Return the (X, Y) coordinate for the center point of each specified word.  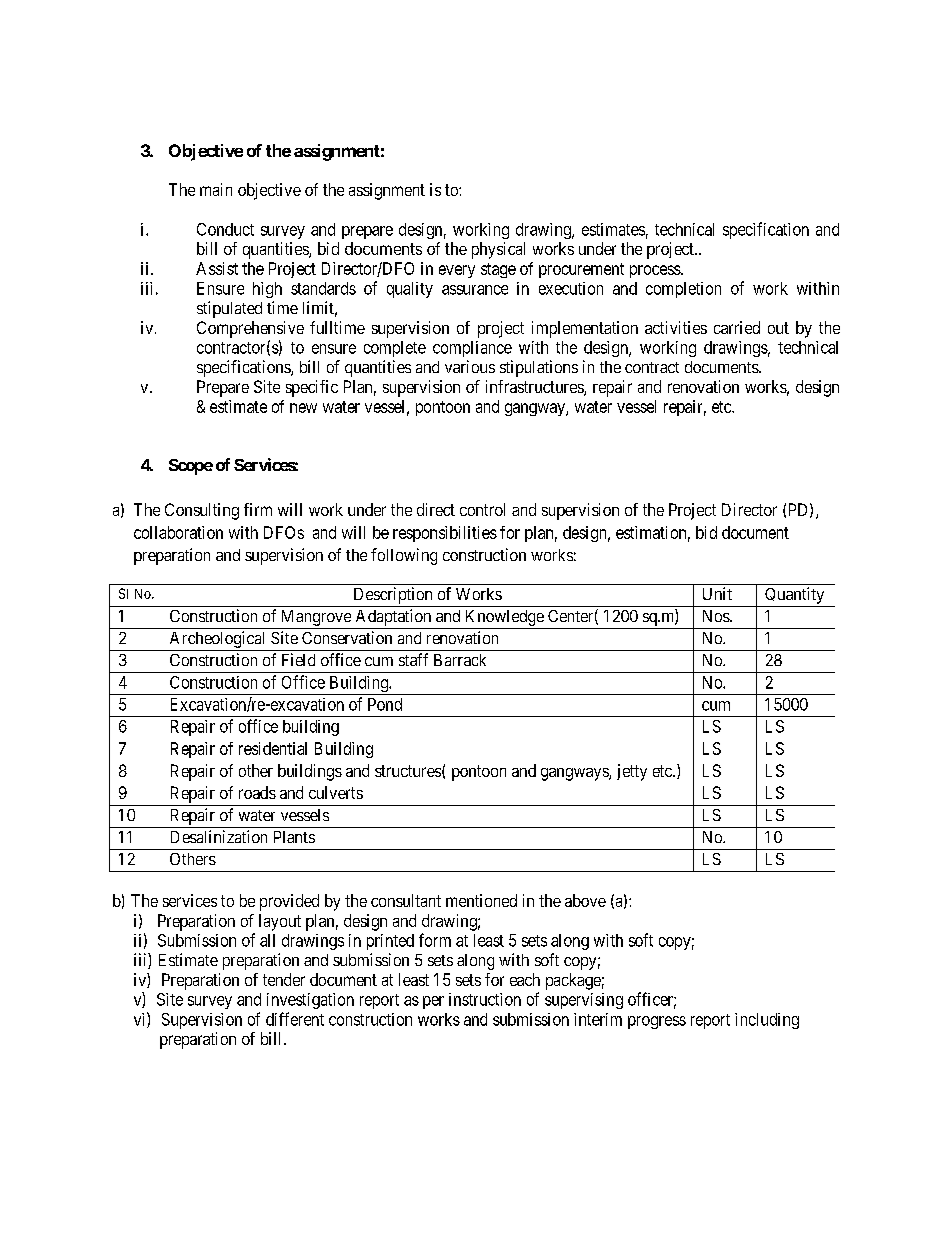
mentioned (481, 900)
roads (257, 792)
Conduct (225, 229)
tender (284, 979)
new (303, 408)
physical (498, 250)
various (470, 366)
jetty (632, 772)
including (767, 1021)
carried (737, 327)
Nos (717, 616)
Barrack (460, 660)
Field (298, 659)
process (656, 271)
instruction (485, 999)
